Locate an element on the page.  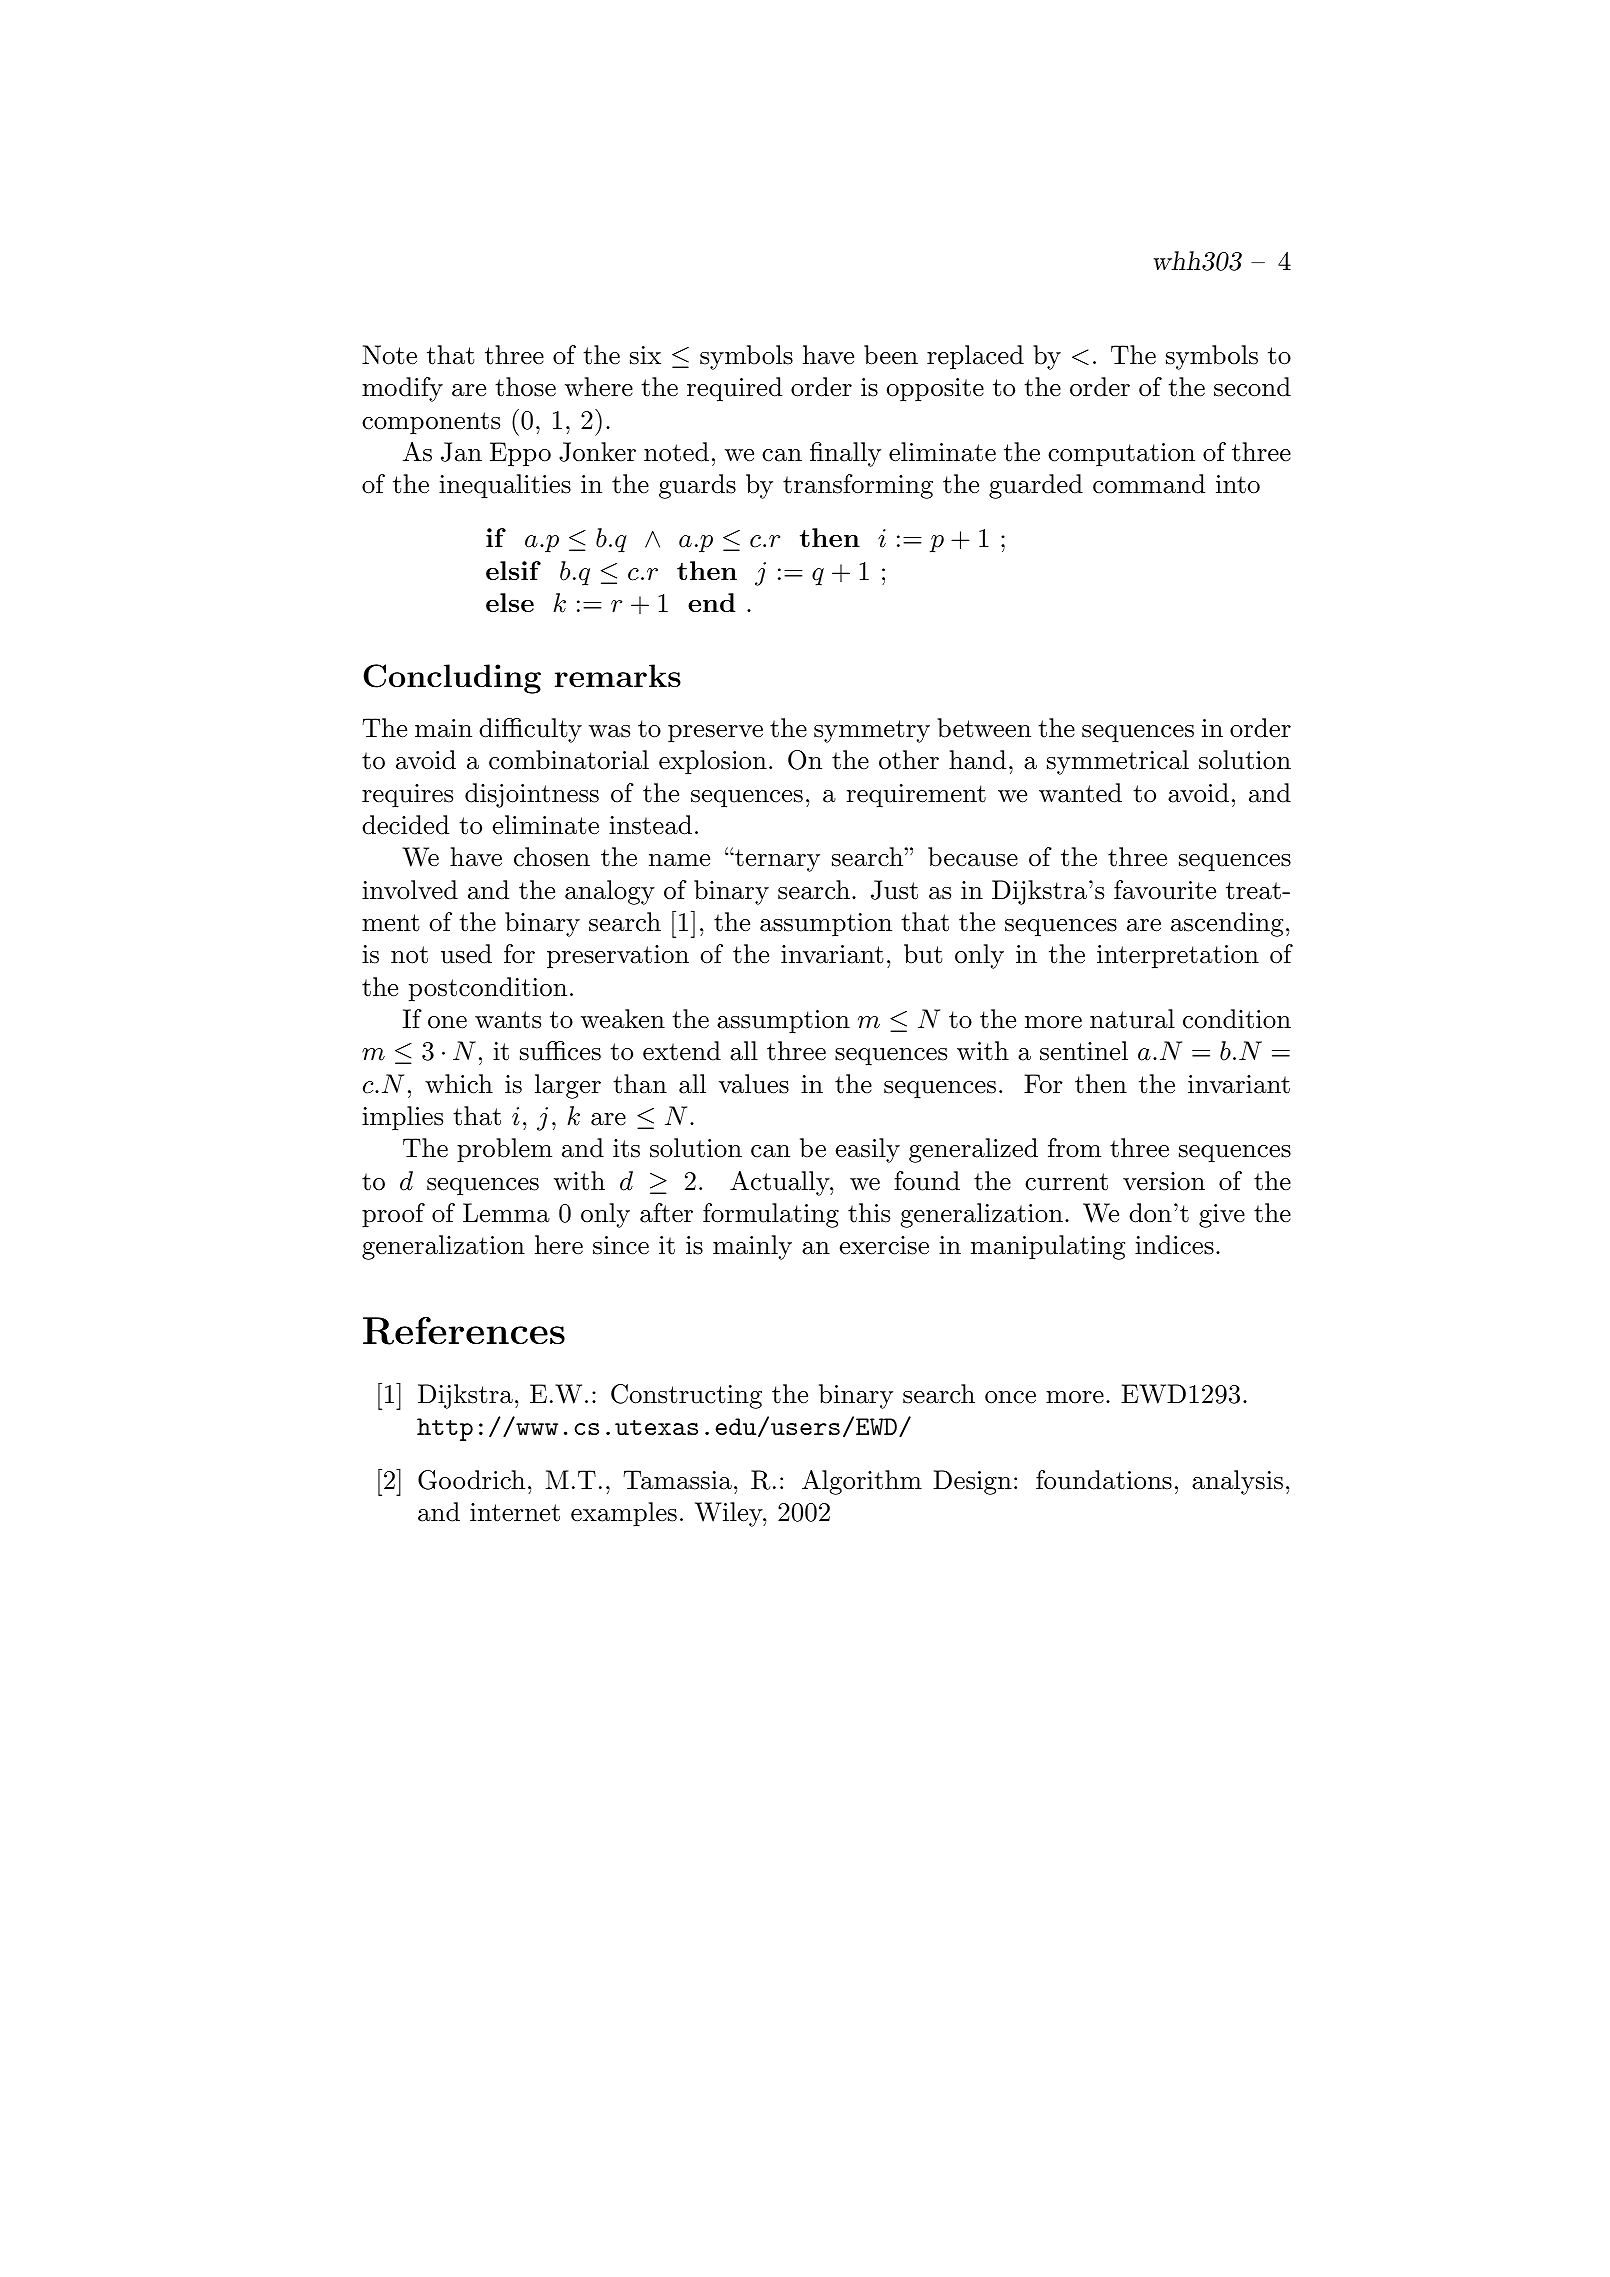
those is located at coordinates (525, 387).
